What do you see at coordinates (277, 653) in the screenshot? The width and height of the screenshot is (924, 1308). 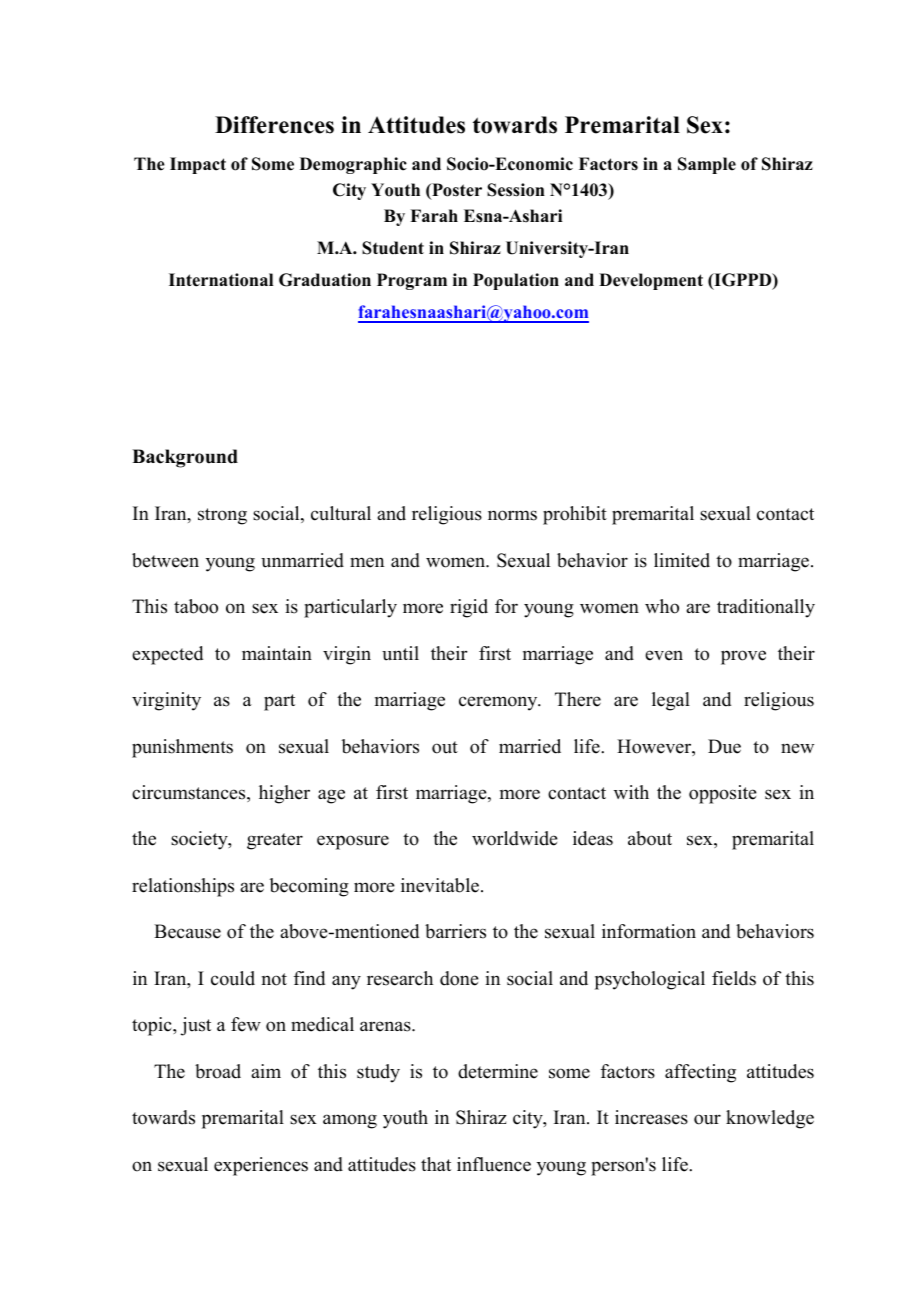 I see `maintain` at bounding box center [277, 653].
